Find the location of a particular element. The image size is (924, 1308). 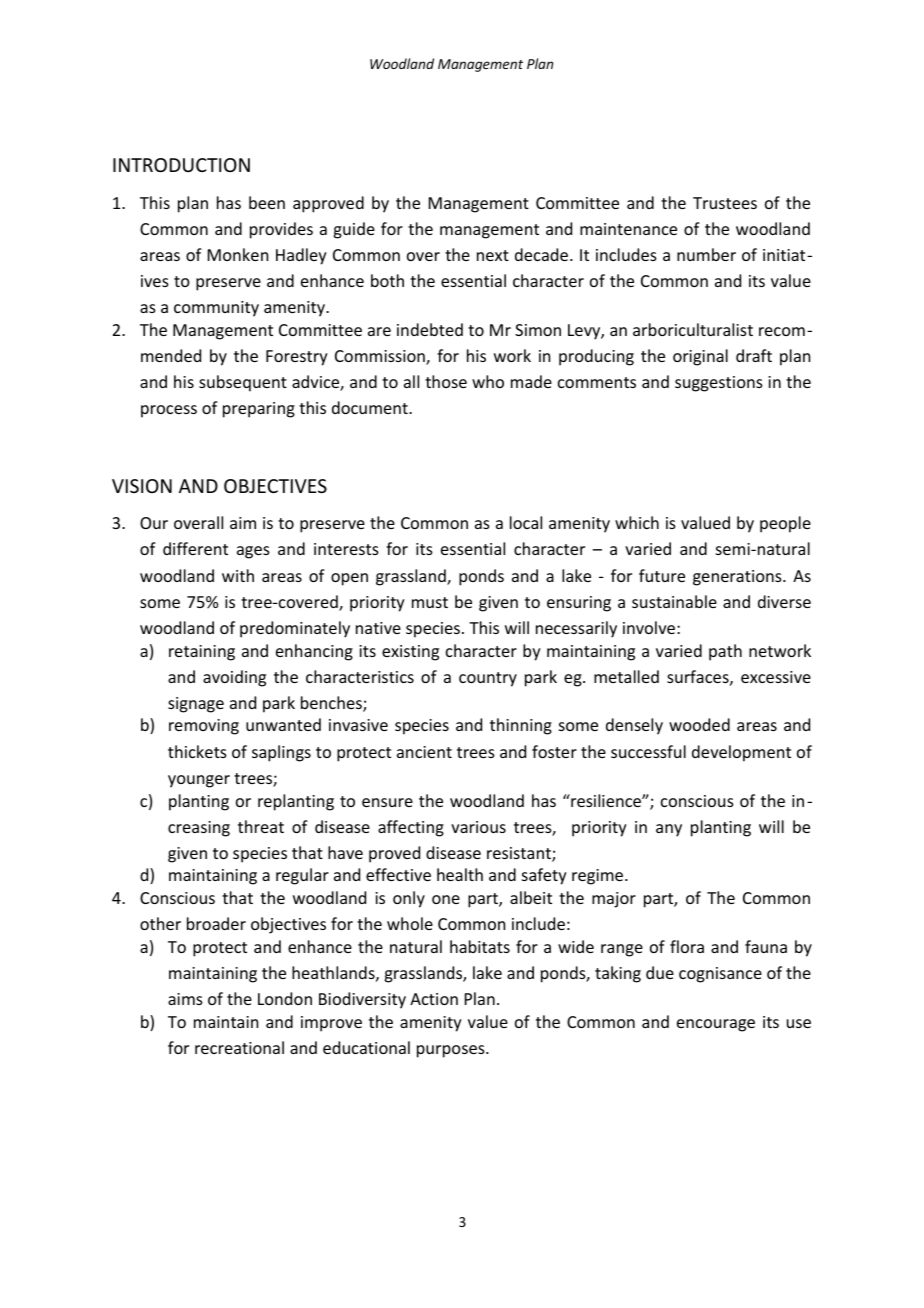

with is located at coordinates (238, 575).
